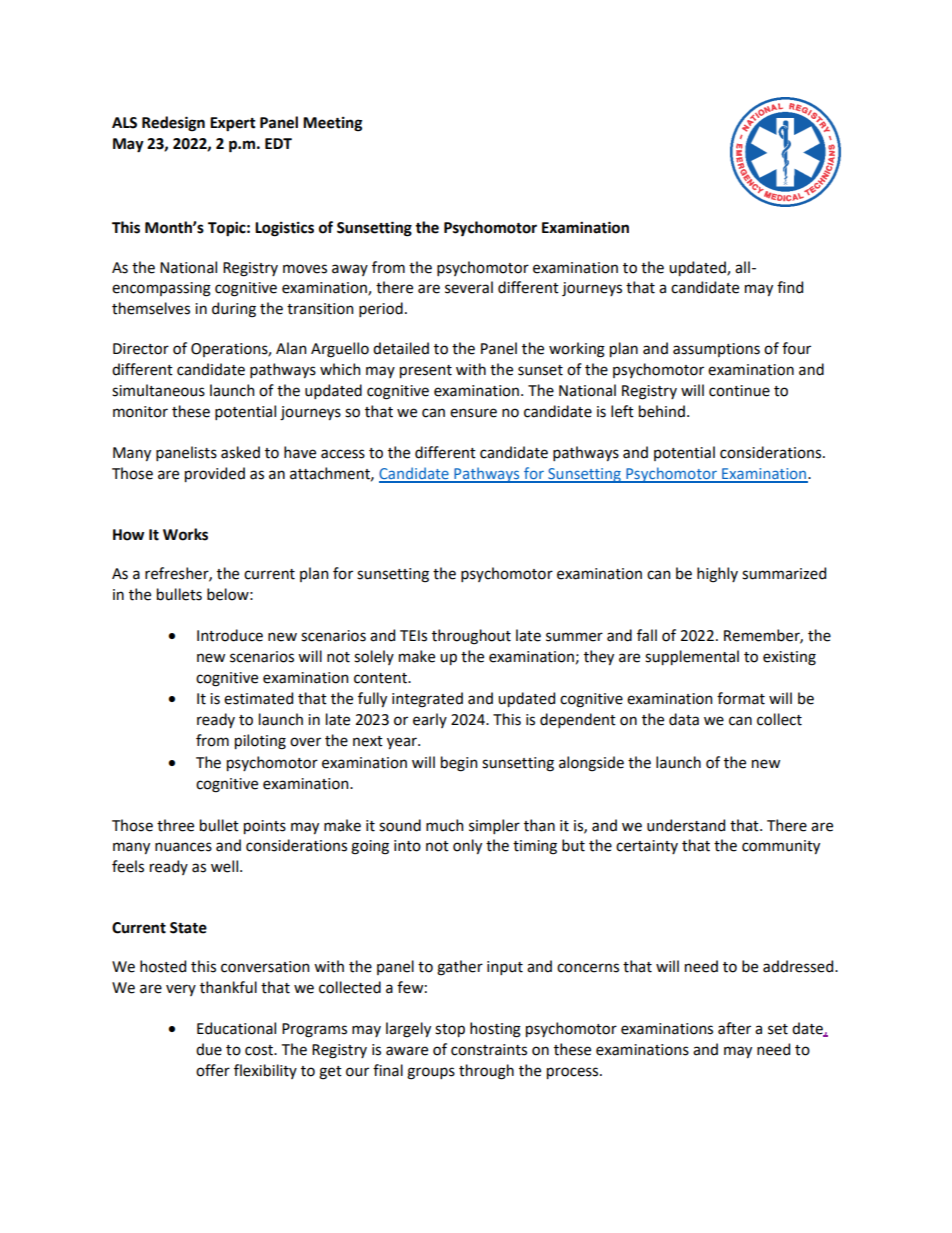 The height and width of the screenshot is (1233, 952). What do you see at coordinates (426, 371) in the screenshot?
I see `present` at bounding box center [426, 371].
